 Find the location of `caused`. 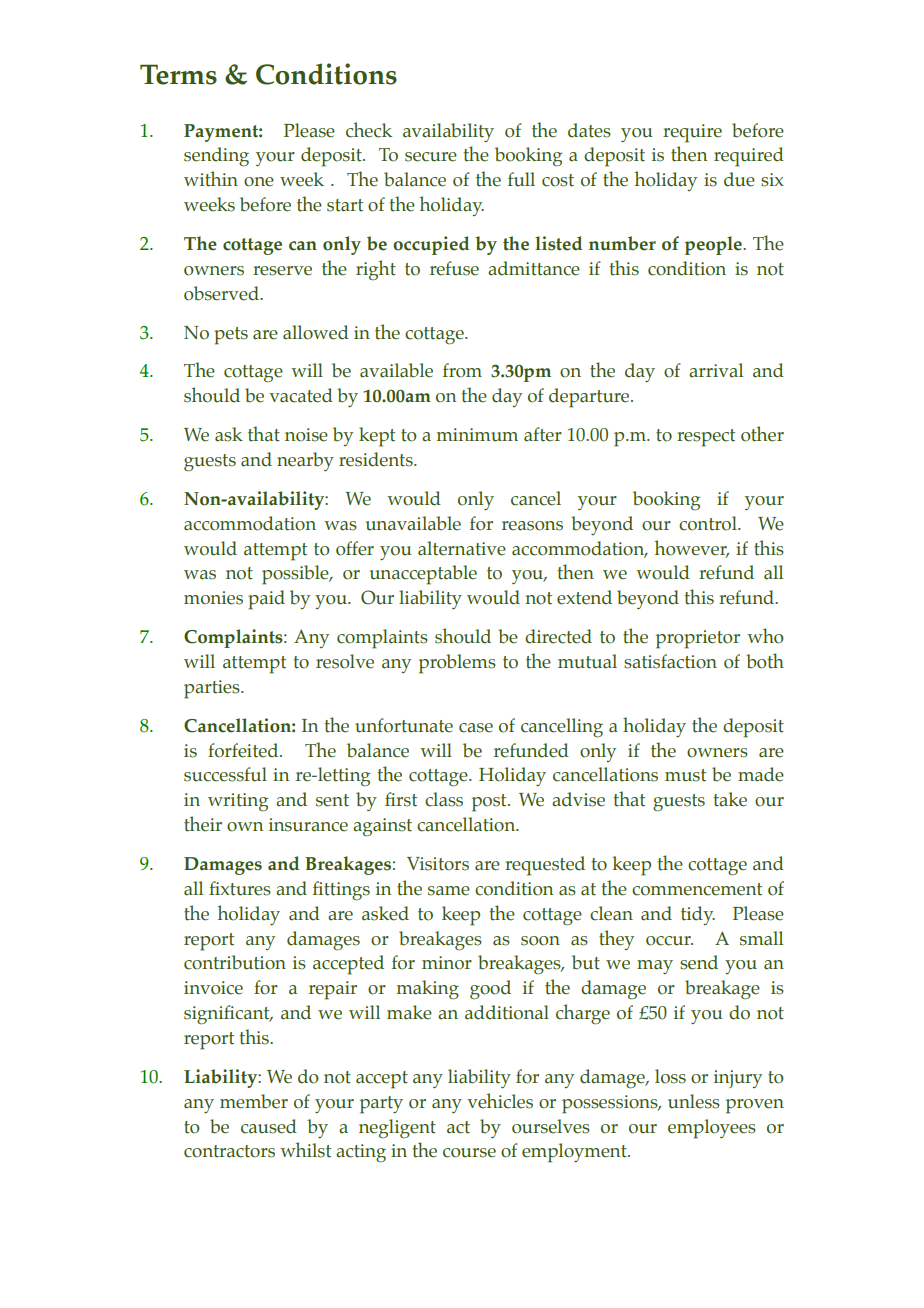

caused is located at coordinates (269, 1126).
